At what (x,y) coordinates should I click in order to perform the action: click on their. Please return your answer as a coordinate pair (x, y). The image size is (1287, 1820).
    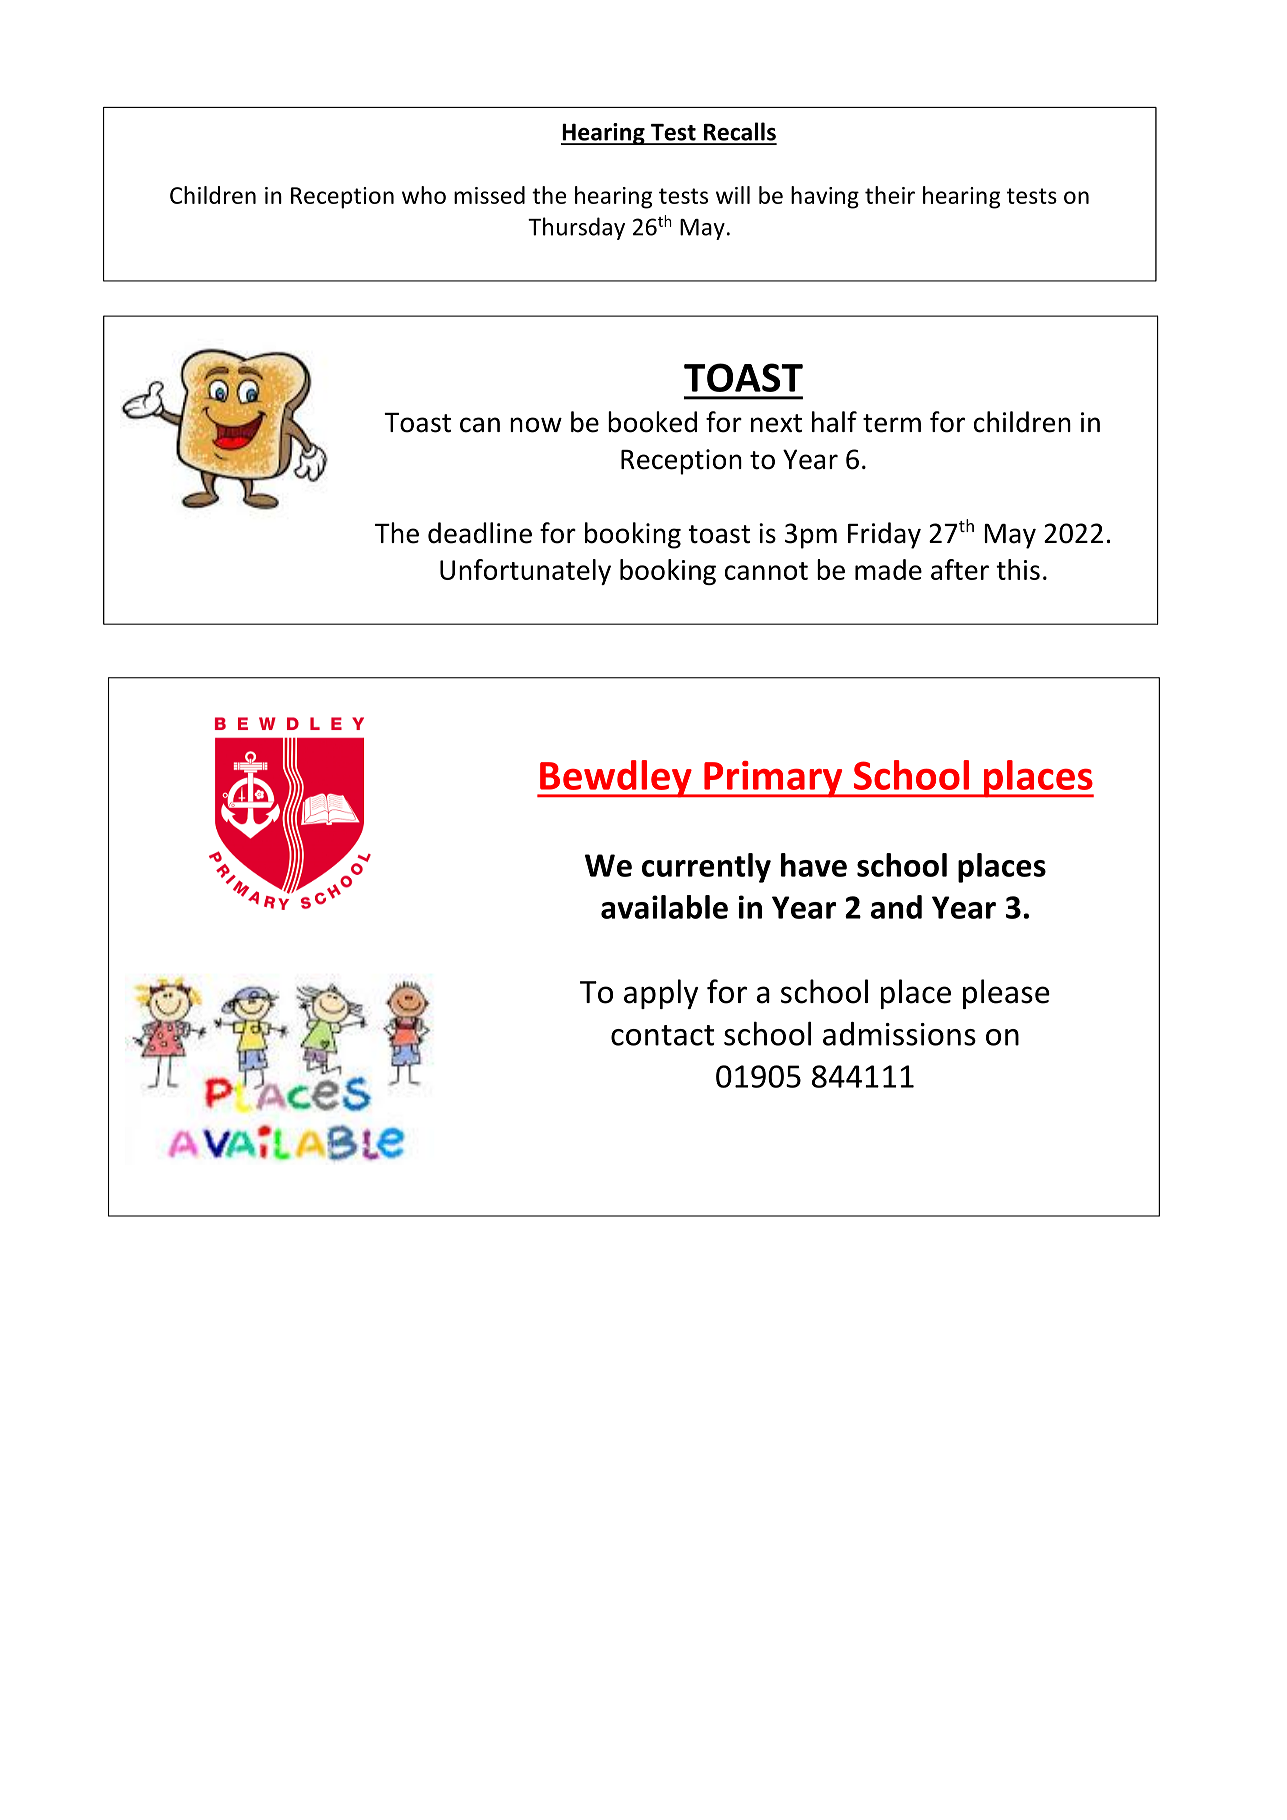
    Looking at the image, I should click on (890, 195).
